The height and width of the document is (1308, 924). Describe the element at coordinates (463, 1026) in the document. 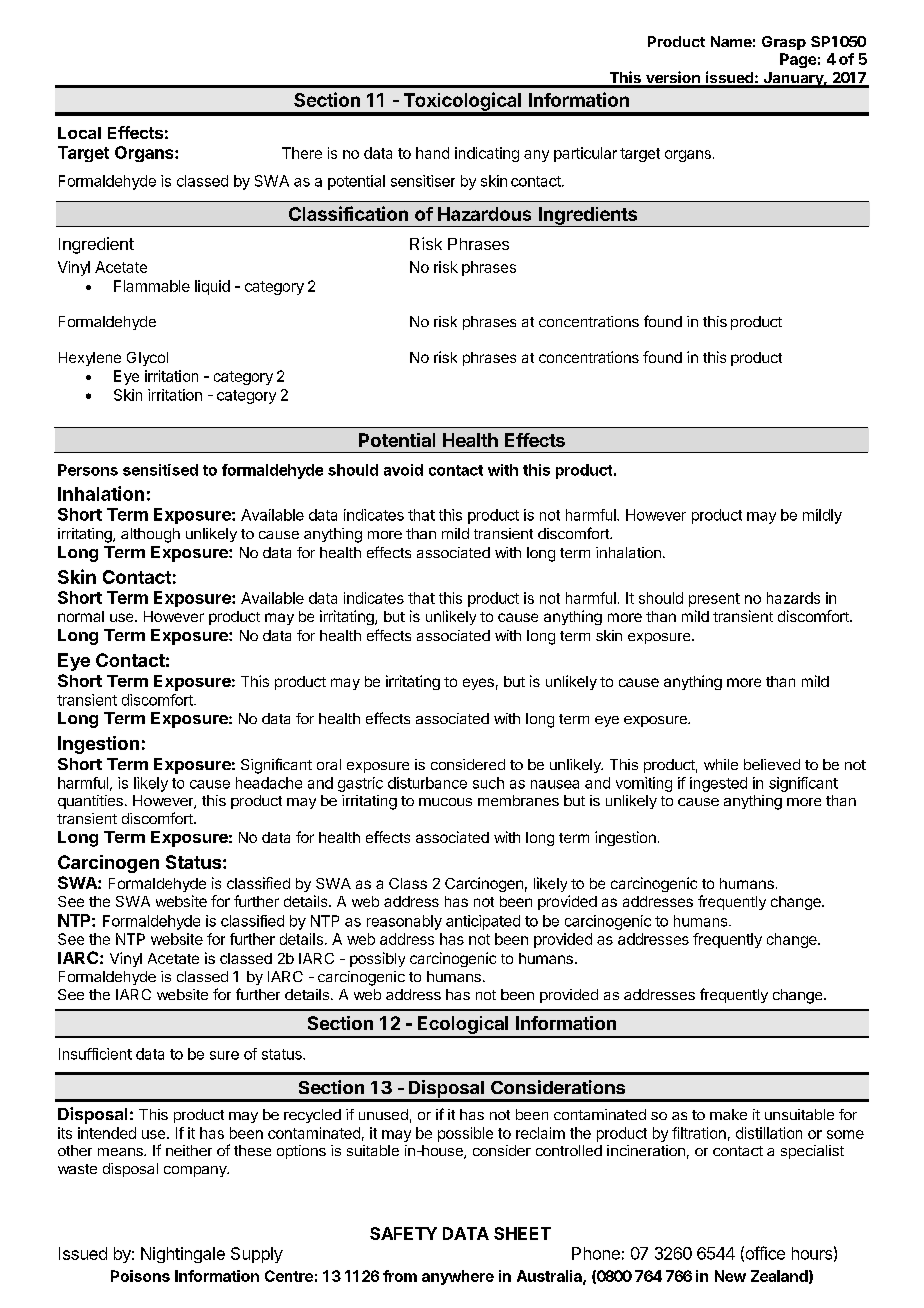

I see `Ecological` at that location.
